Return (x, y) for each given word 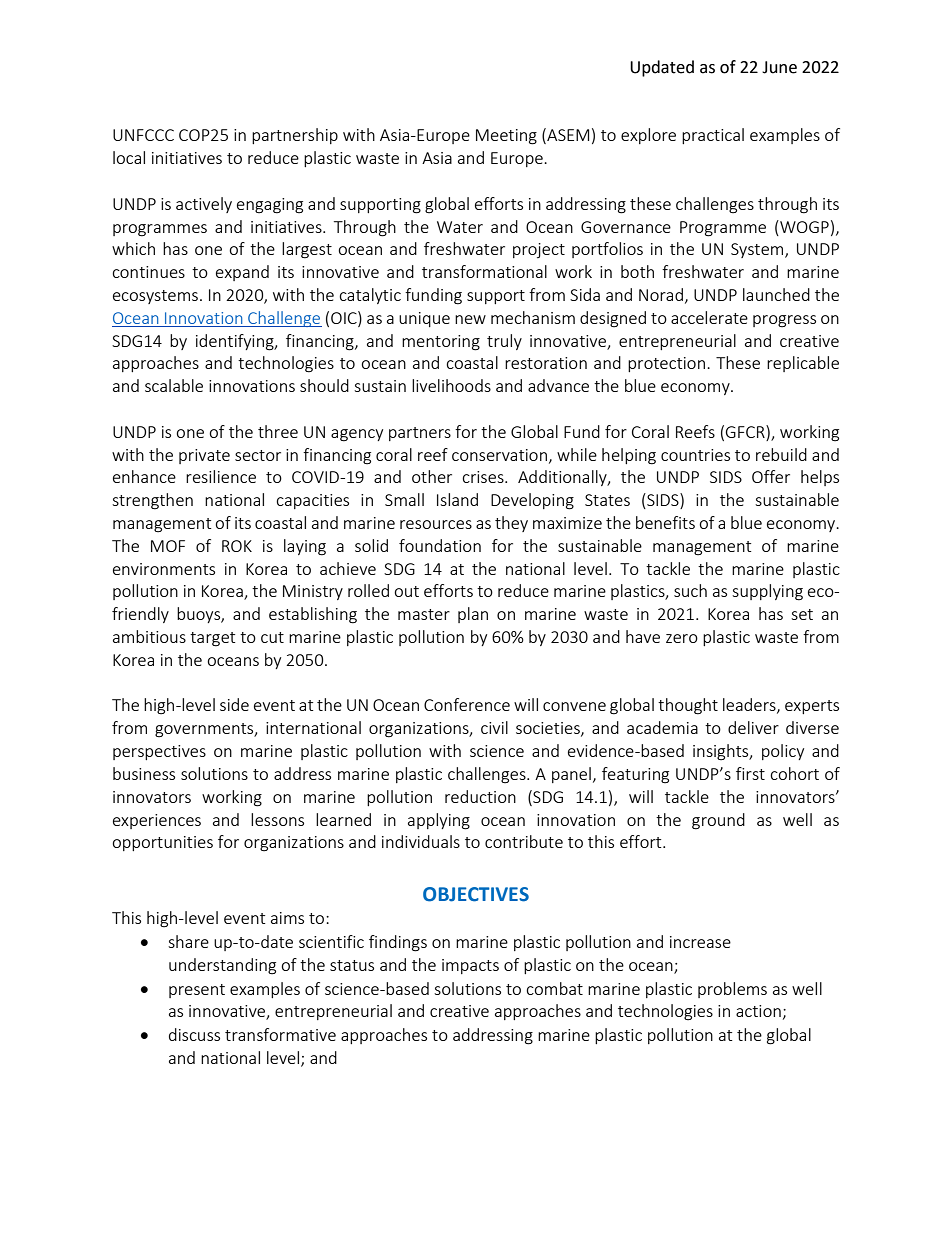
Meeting (506, 137)
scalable (174, 385)
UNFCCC (143, 135)
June (779, 67)
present (197, 991)
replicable (803, 364)
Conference (467, 704)
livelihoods (451, 385)
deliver (753, 727)
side (234, 704)
